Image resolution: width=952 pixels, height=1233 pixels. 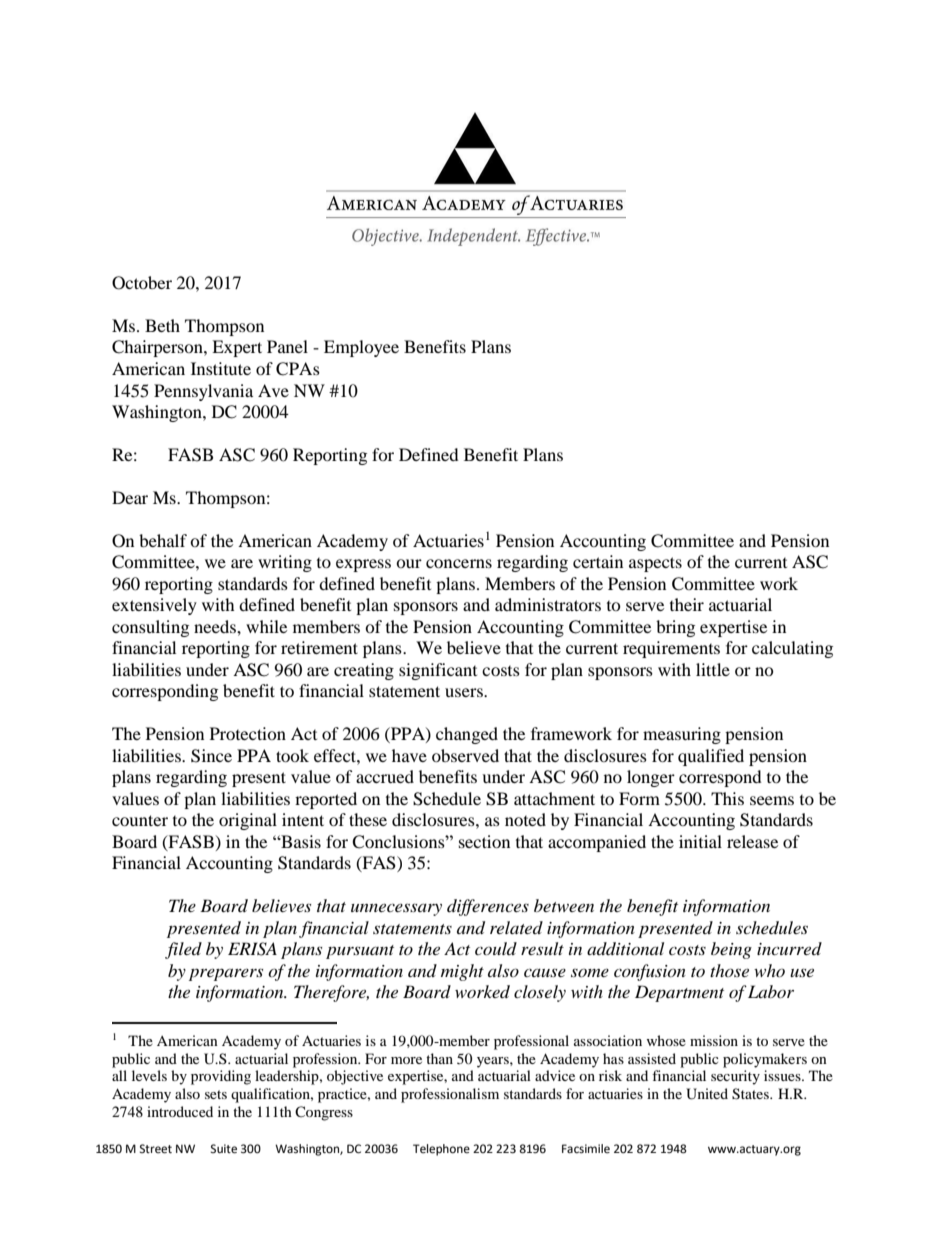 I want to click on Beth, so click(x=162, y=325).
